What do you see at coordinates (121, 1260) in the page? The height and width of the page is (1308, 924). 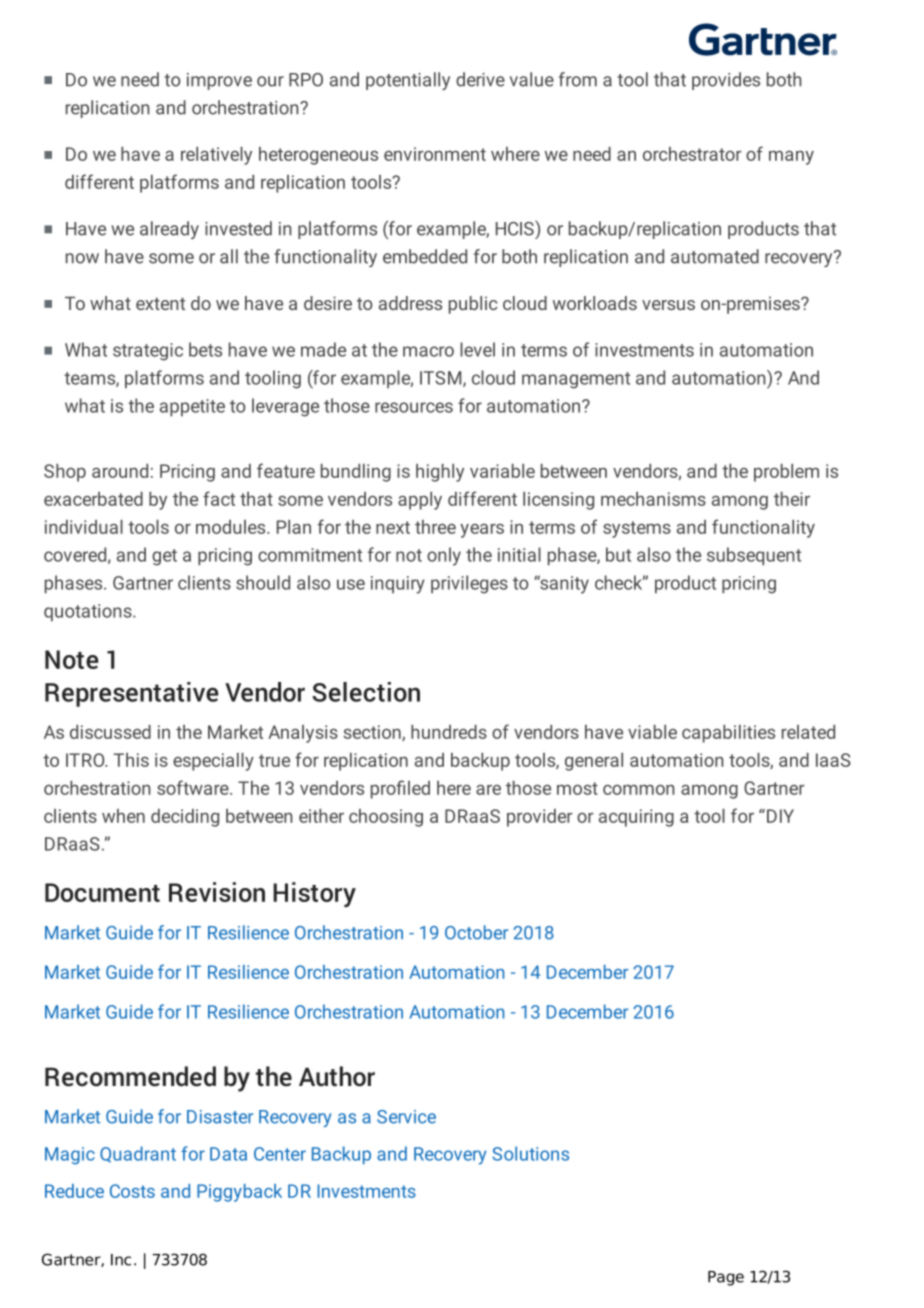 I see `Inc` at bounding box center [121, 1260].
